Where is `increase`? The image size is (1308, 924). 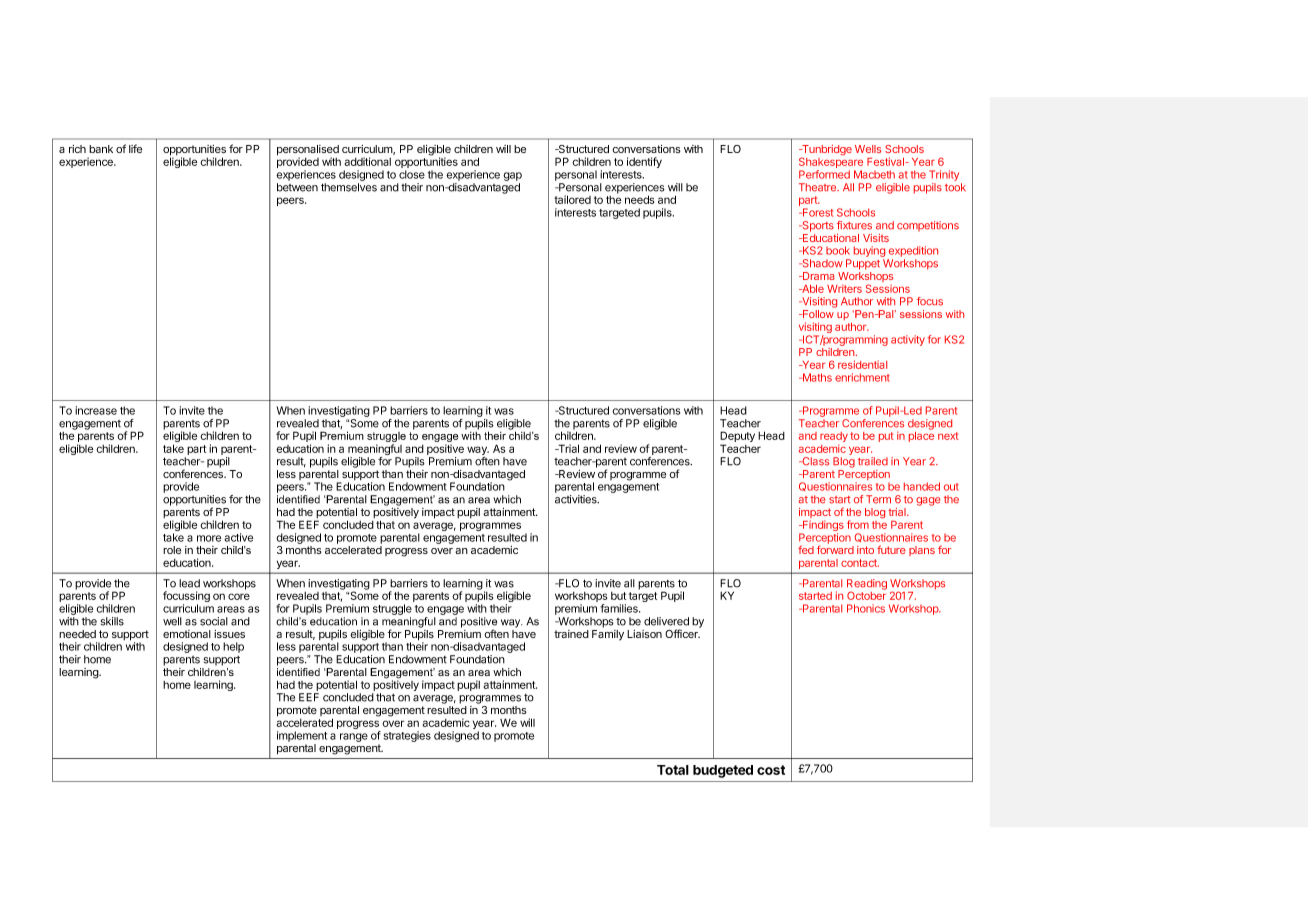 increase is located at coordinates (96, 410).
